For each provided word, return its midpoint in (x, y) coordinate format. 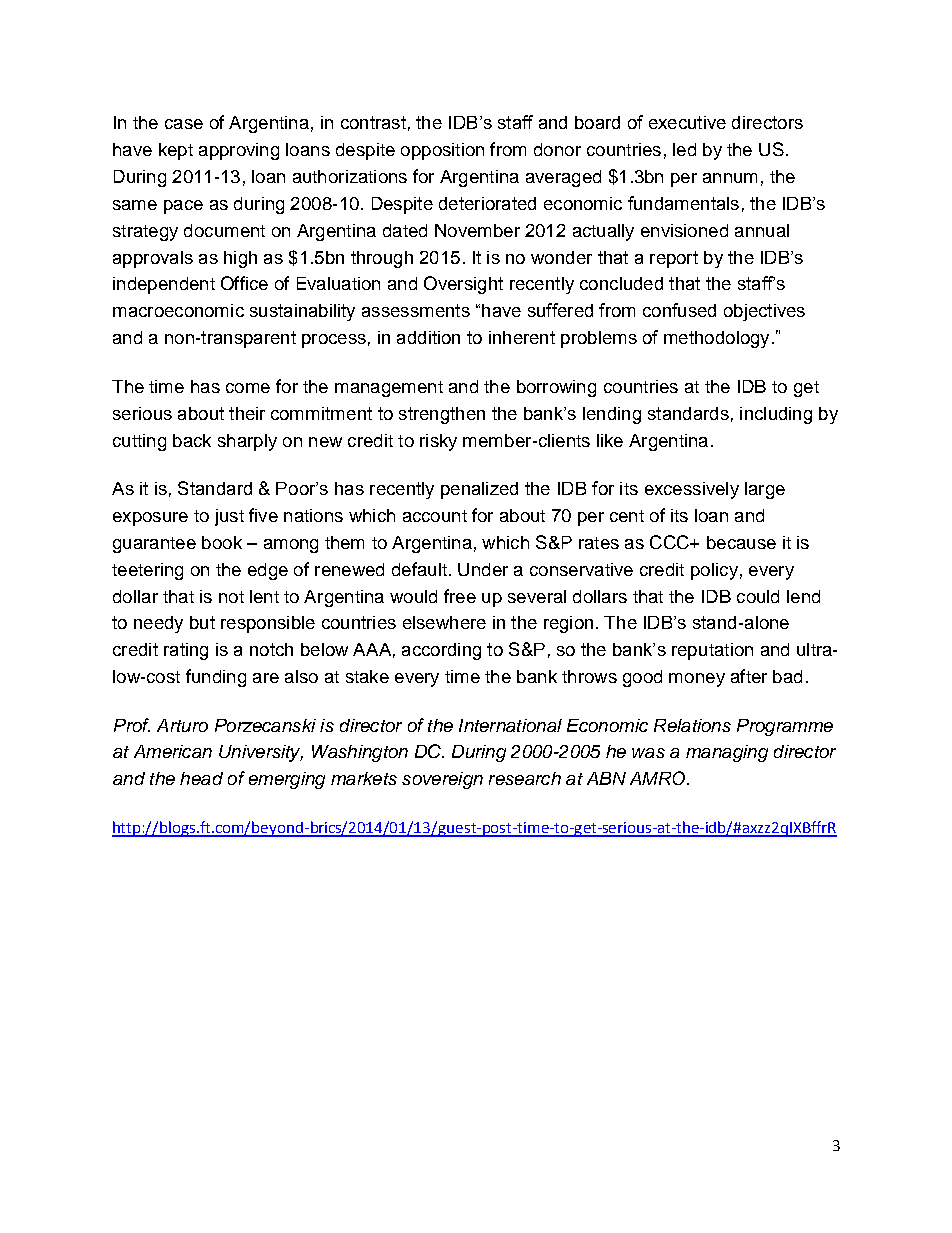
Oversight (463, 285)
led (684, 149)
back (192, 440)
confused (679, 310)
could (758, 596)
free (460, 596)
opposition (442, 151)
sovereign (442, 780)
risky (438, 442)
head (201, 778)
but (202, 622)
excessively (692, 490)
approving (239, 151)
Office (244, 283)
